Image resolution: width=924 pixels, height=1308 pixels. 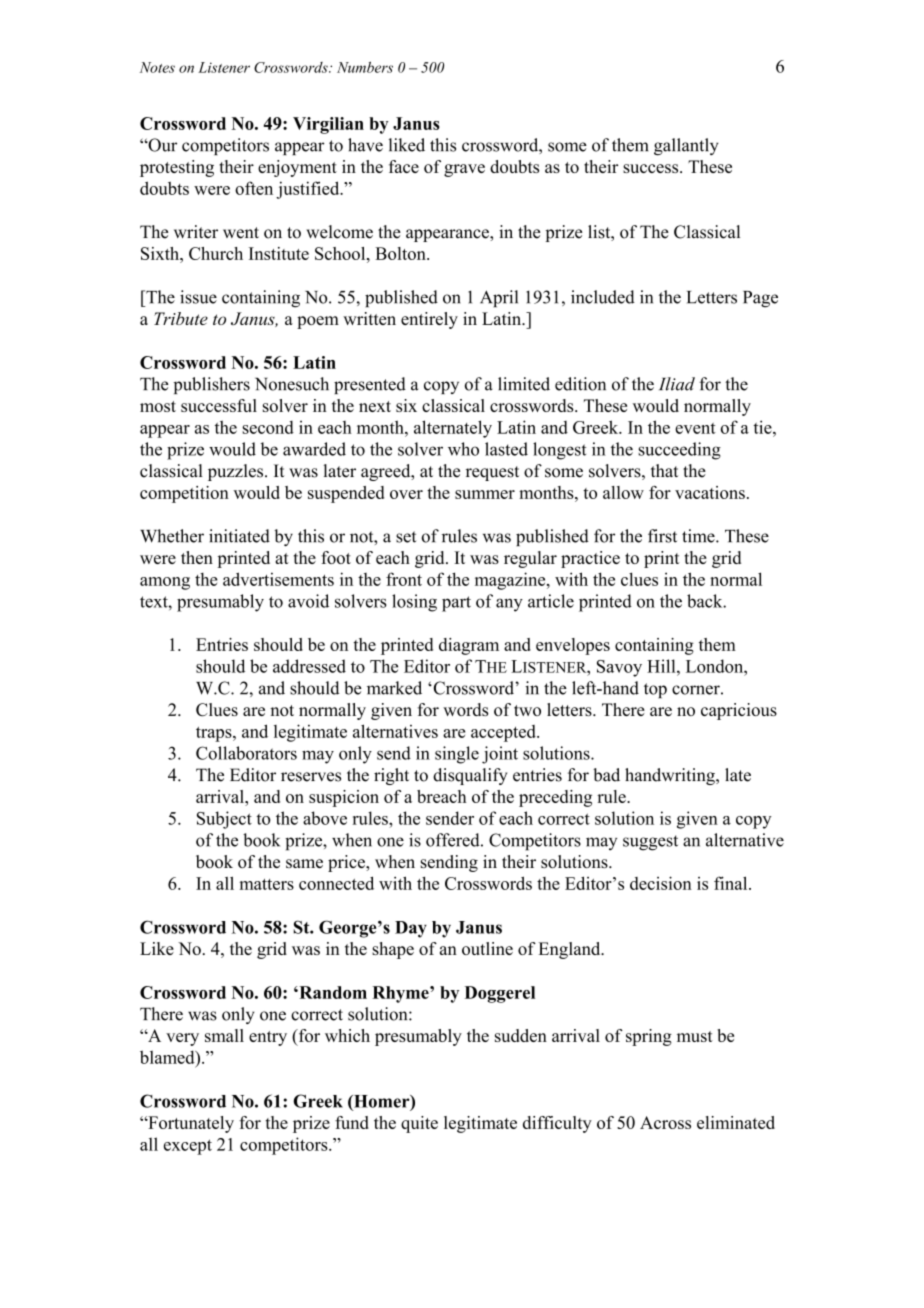 What do you see at coordinates (190, 1124) in the screenshot?
I see `Fortunately` at bounding box center [190, 1124].
